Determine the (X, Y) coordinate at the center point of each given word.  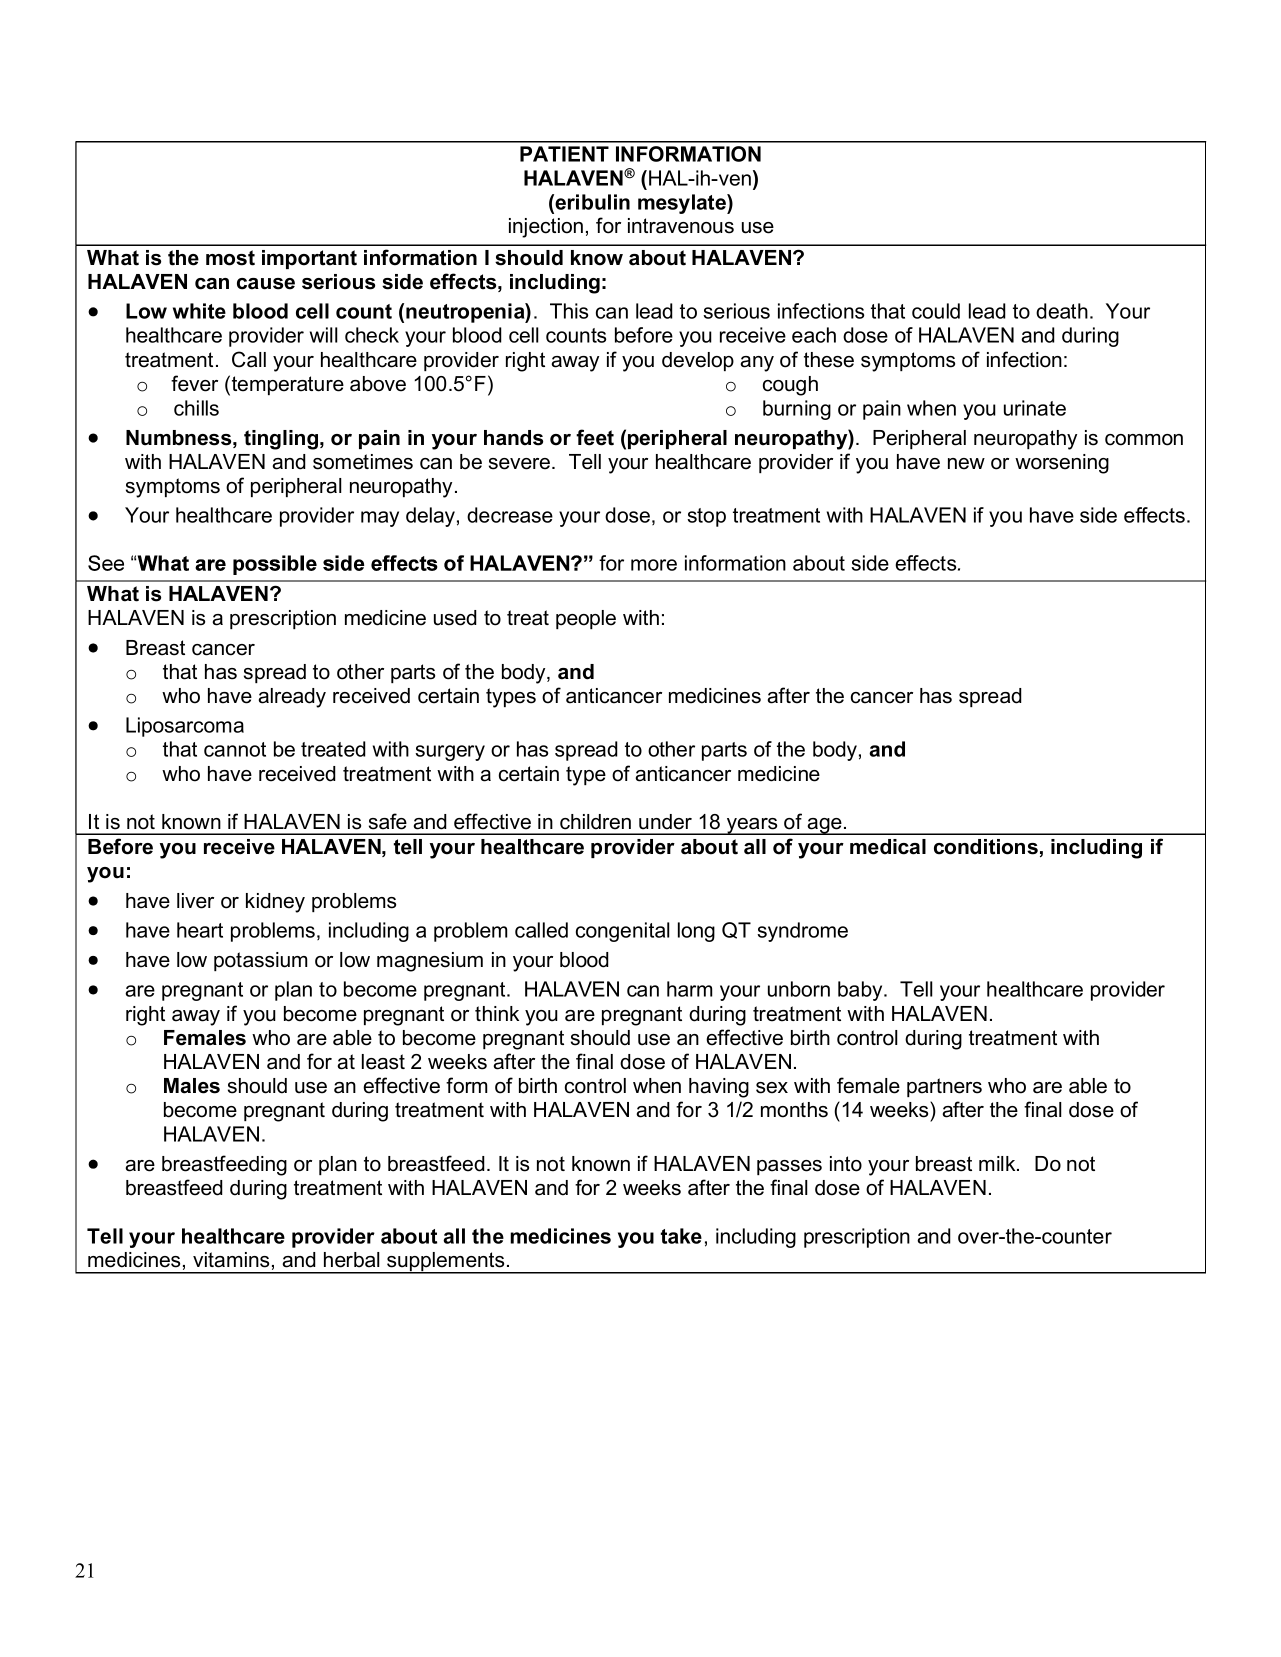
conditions (986, 847)
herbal (352, 1260)
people (586, 619)
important (309, 259)
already (292, 698)
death (1062, 311)
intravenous (681, 226)
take (681, 1236)
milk (998, 1163)
